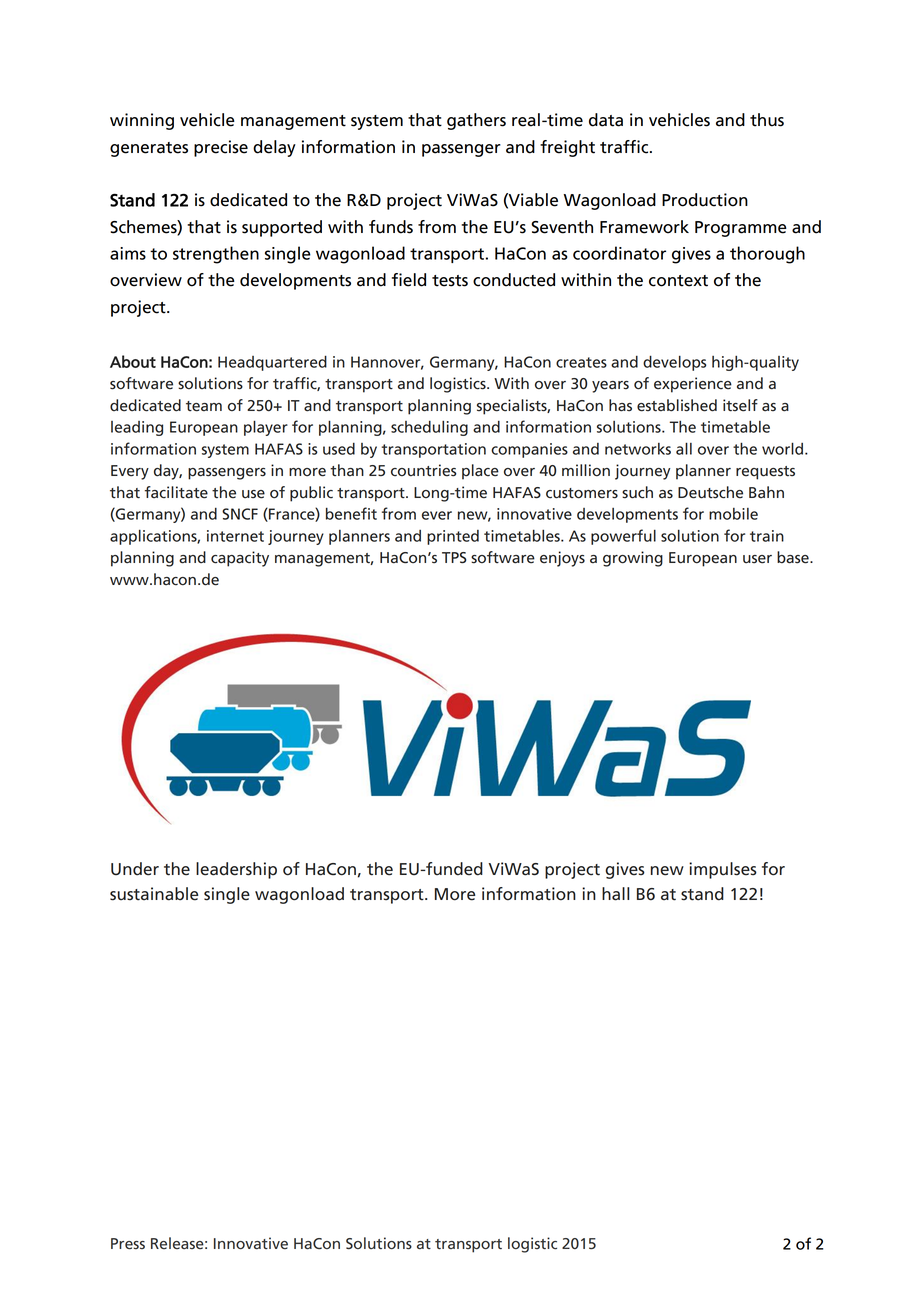 This screenshot has height=1308, width=924. Describe the element at coordinates (723, 870) in the screenshot. I see `impulses` at that location.
